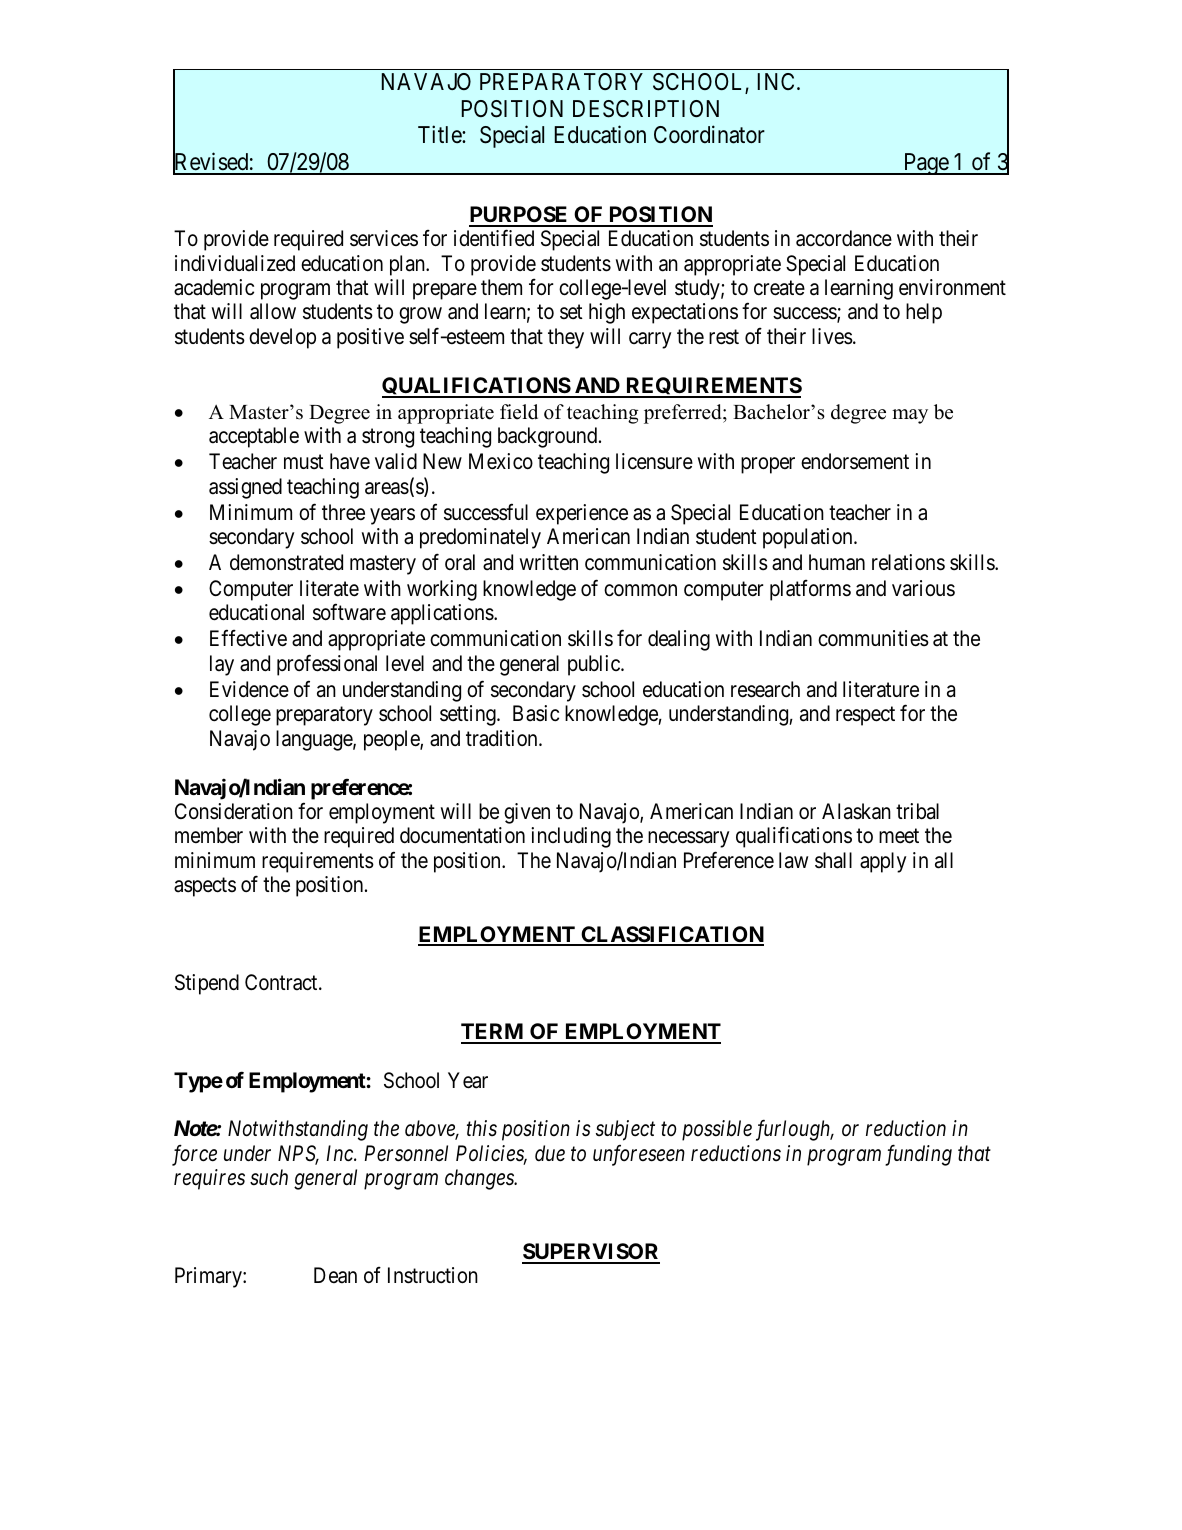  Describe the element at coordinates (925, 164) in the screenshot. I see `Page` at that location.
